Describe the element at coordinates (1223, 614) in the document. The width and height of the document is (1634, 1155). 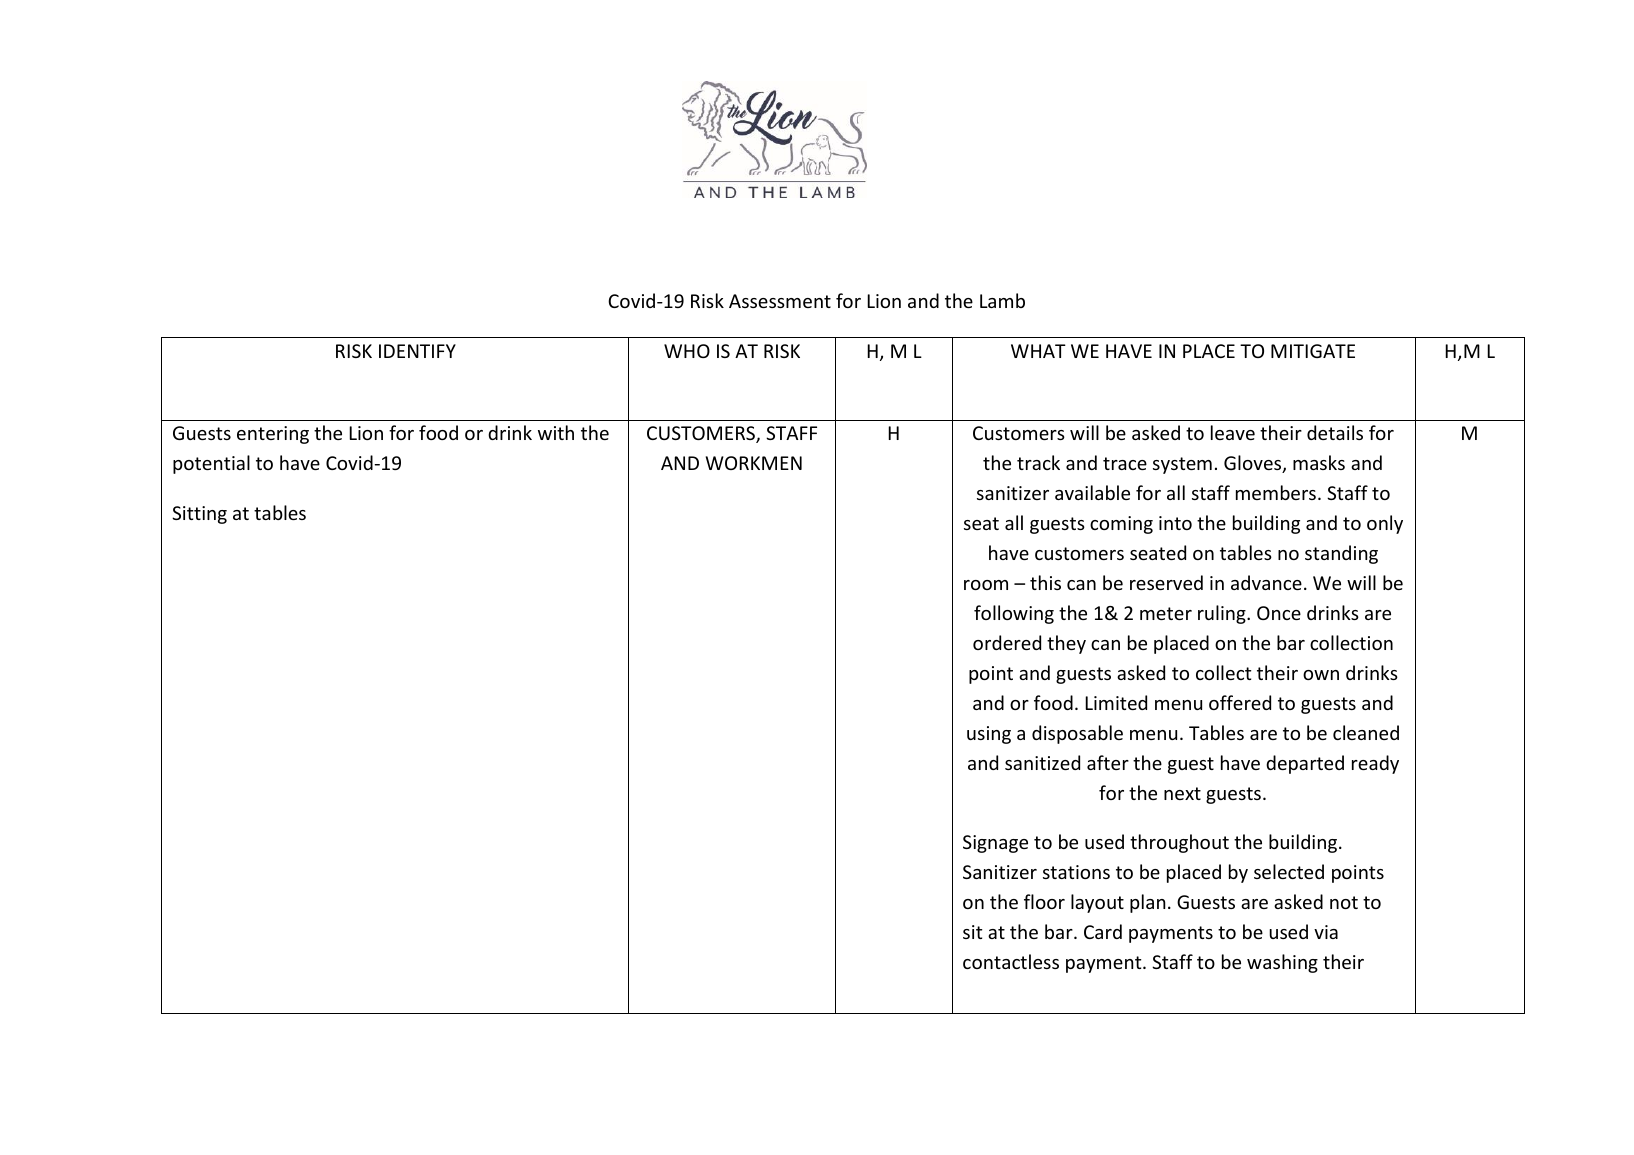
I see `ruling` at that location.
